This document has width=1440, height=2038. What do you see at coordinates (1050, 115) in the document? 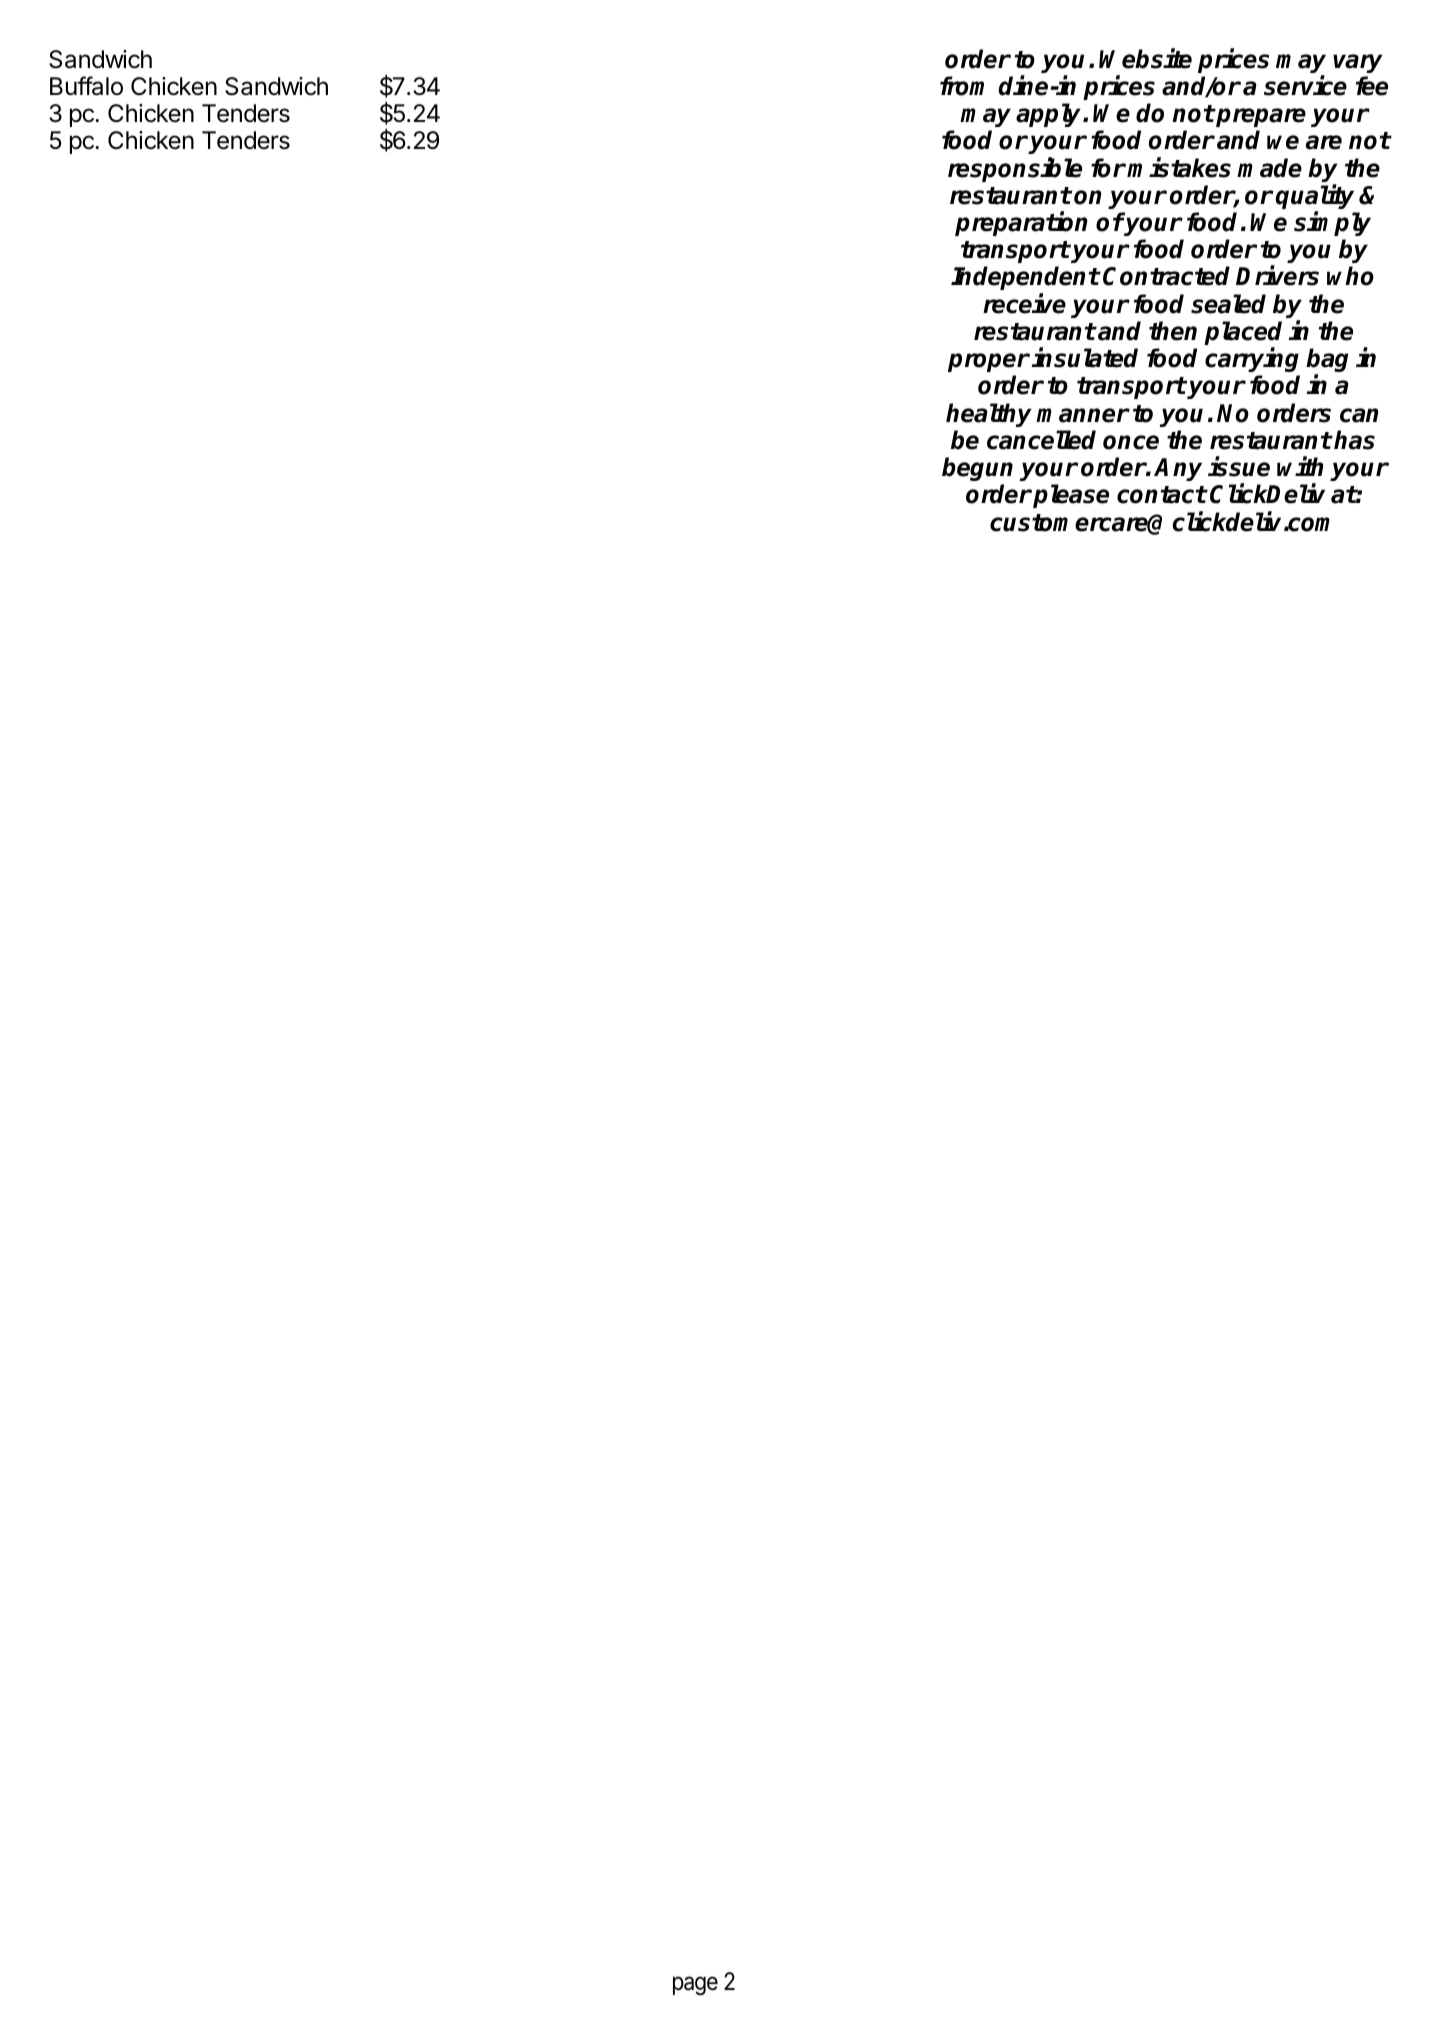
I see `apply` at bounding box center [1050, 115].
